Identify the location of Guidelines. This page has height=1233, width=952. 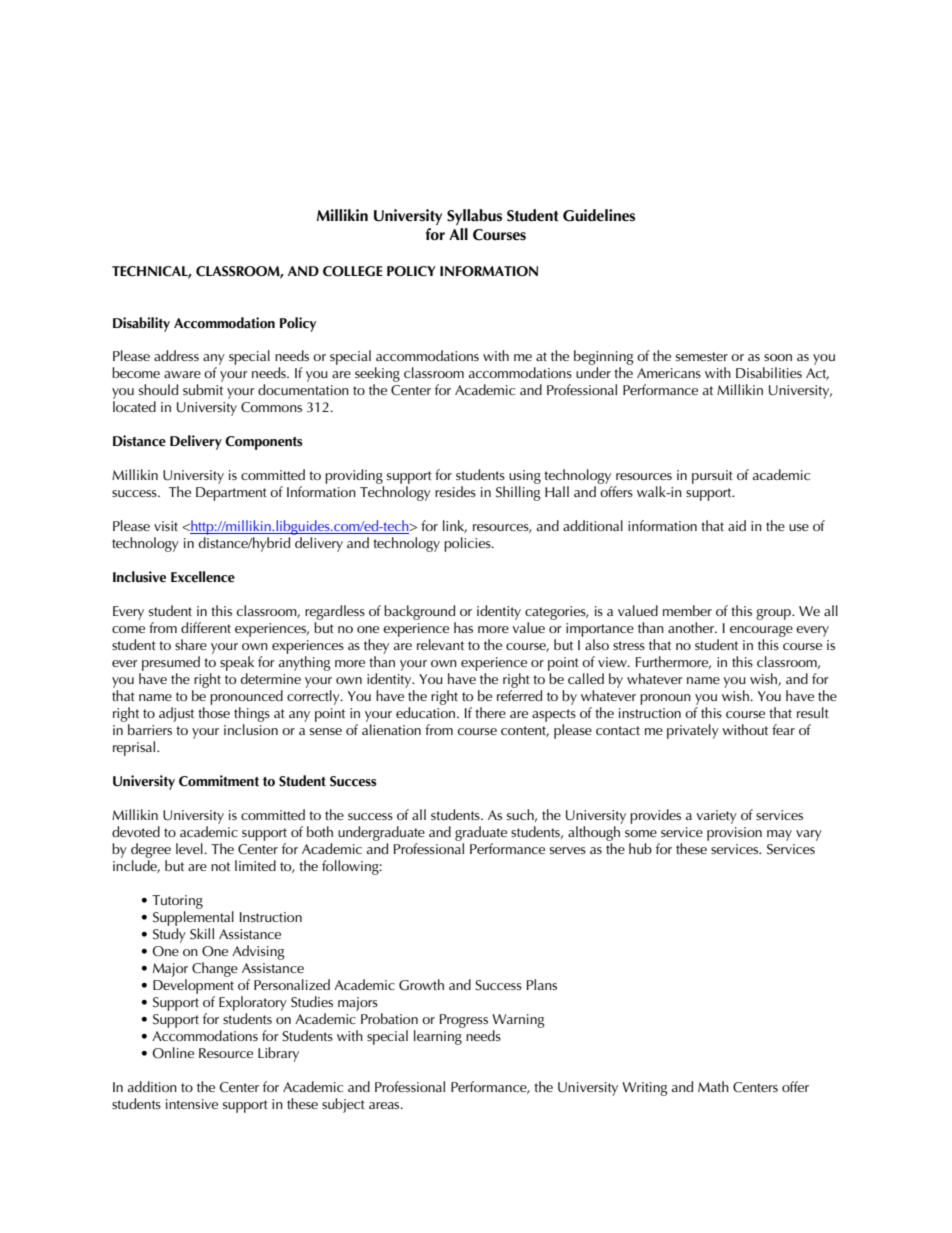
(599, 215).
